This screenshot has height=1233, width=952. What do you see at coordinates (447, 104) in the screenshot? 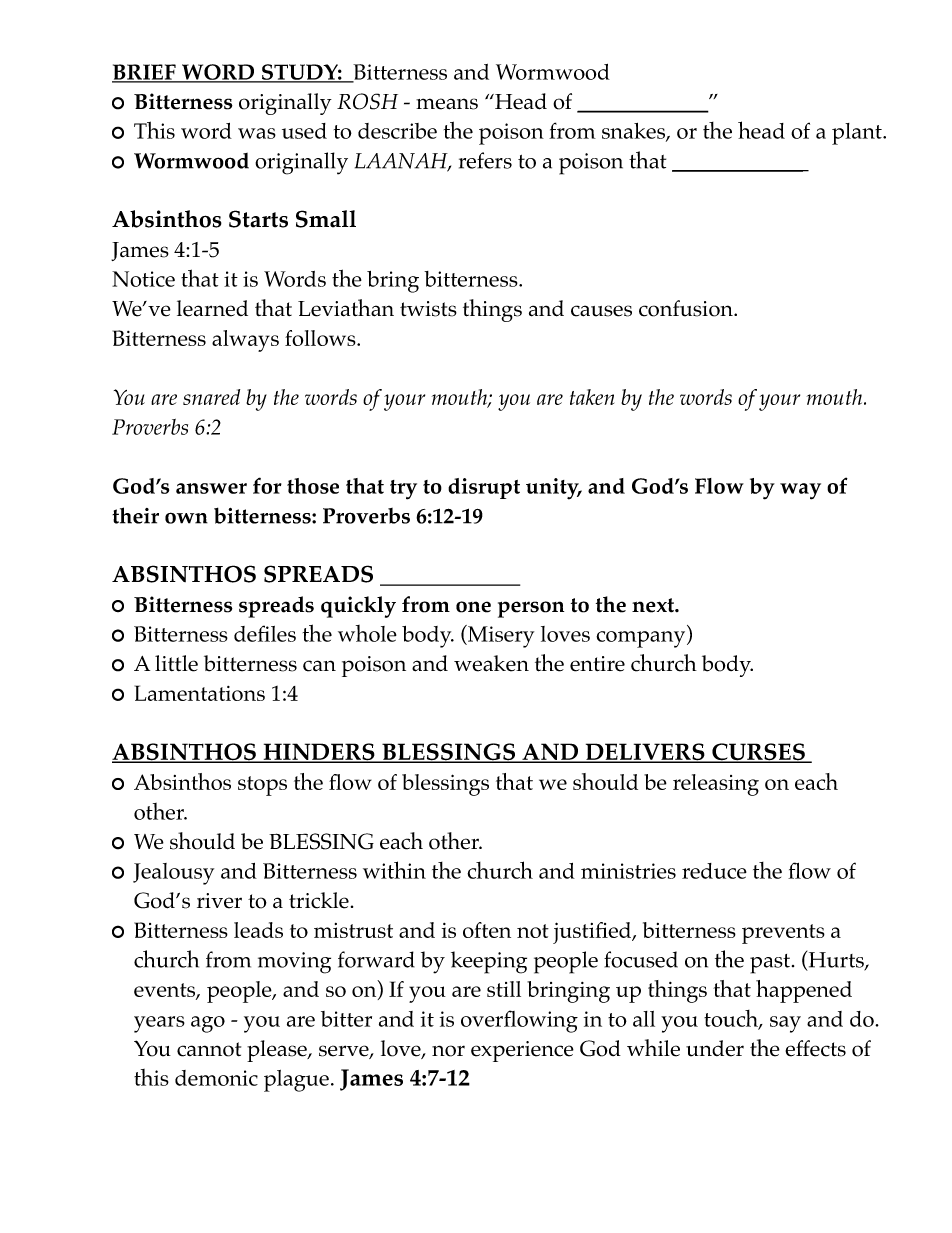
I see `means` at bounding box center [447, 104].
